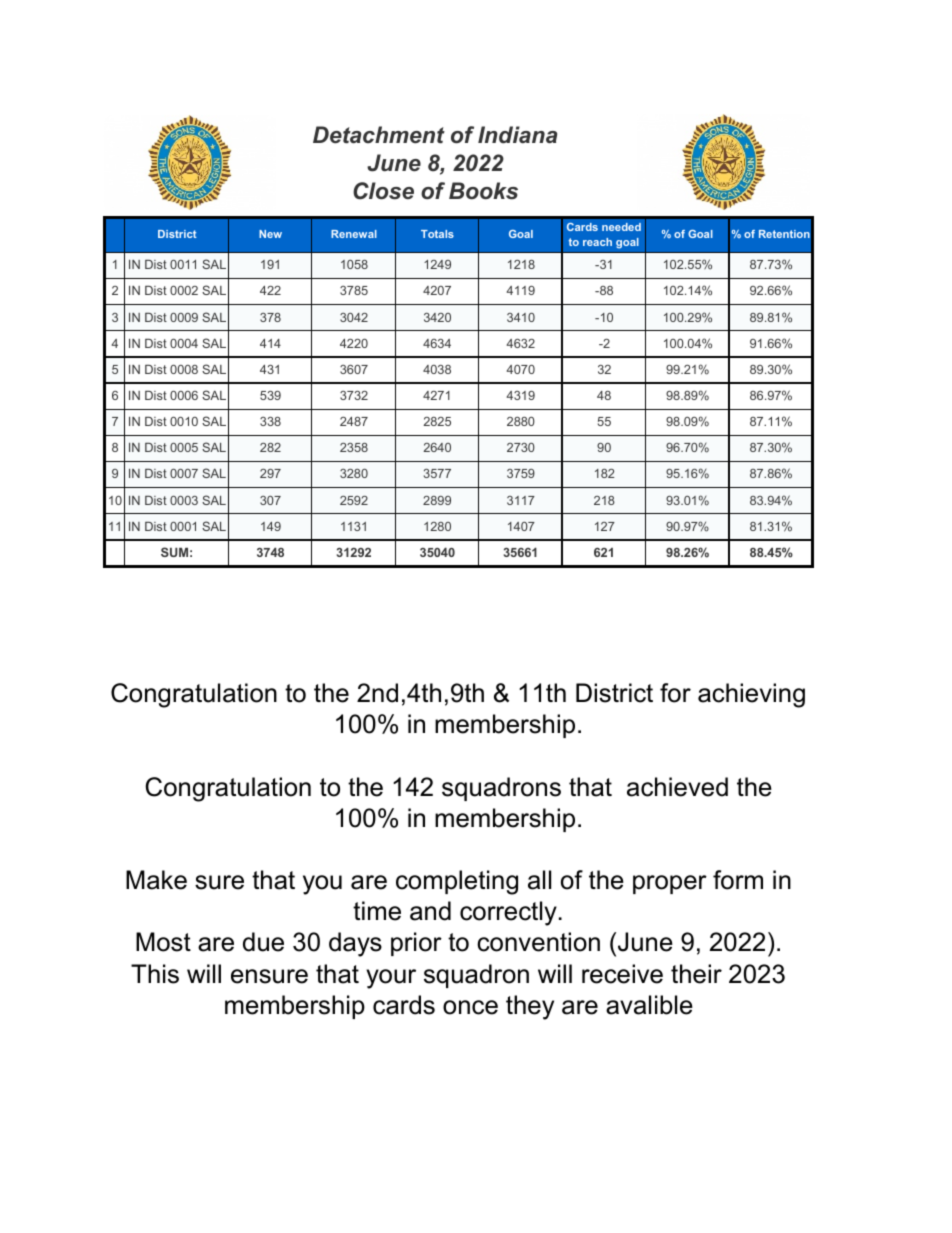 The image size is (952, 1233). Describe the element at coordinates (539, 880) in the screenshot. I see `all` at that location.
